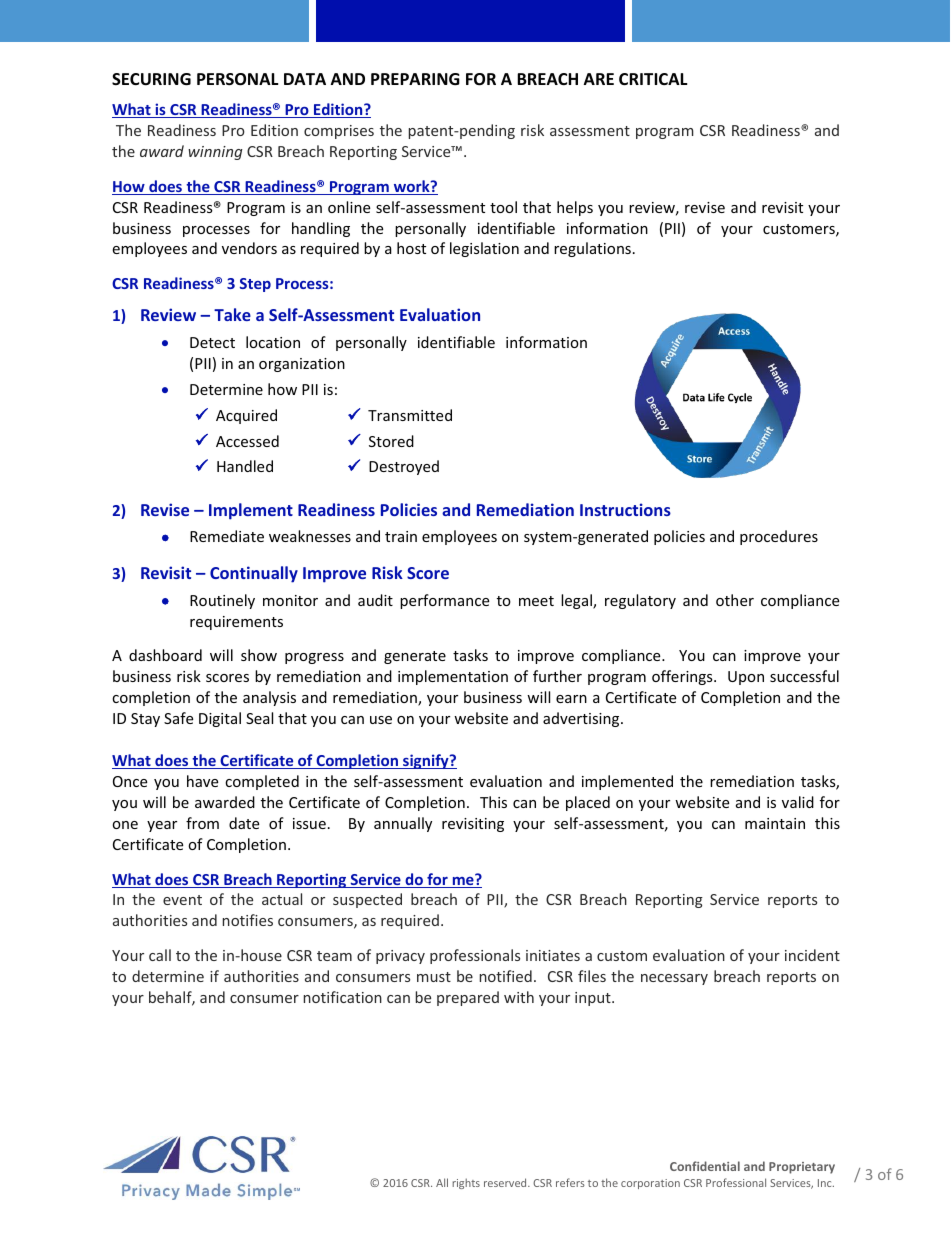  I want to click on CRITICAL, so click(653, 79).
